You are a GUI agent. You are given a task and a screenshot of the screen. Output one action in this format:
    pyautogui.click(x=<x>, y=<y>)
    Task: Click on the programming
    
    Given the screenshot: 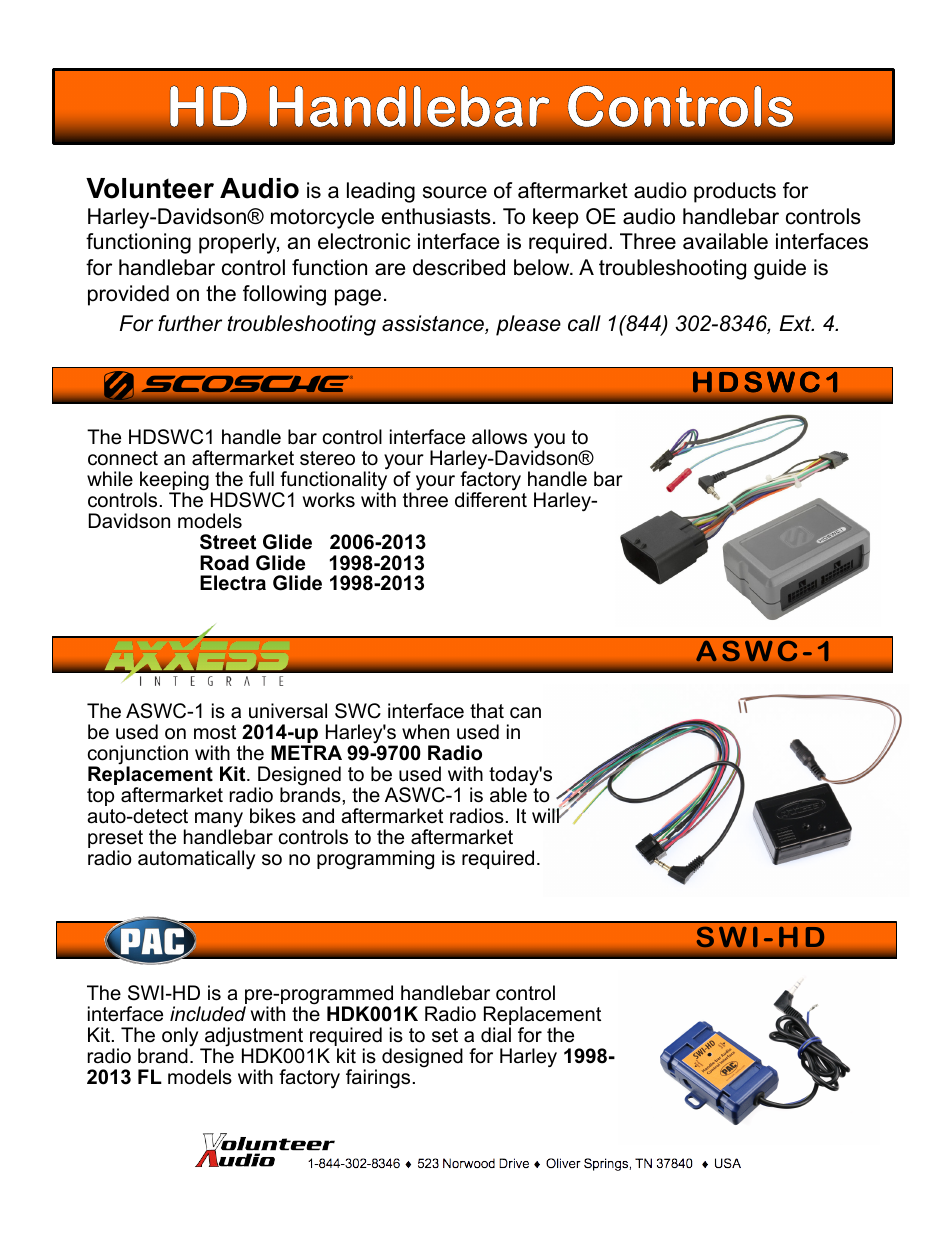 What is the action you would take?
    pyautogui.click(x=375, y=860)
